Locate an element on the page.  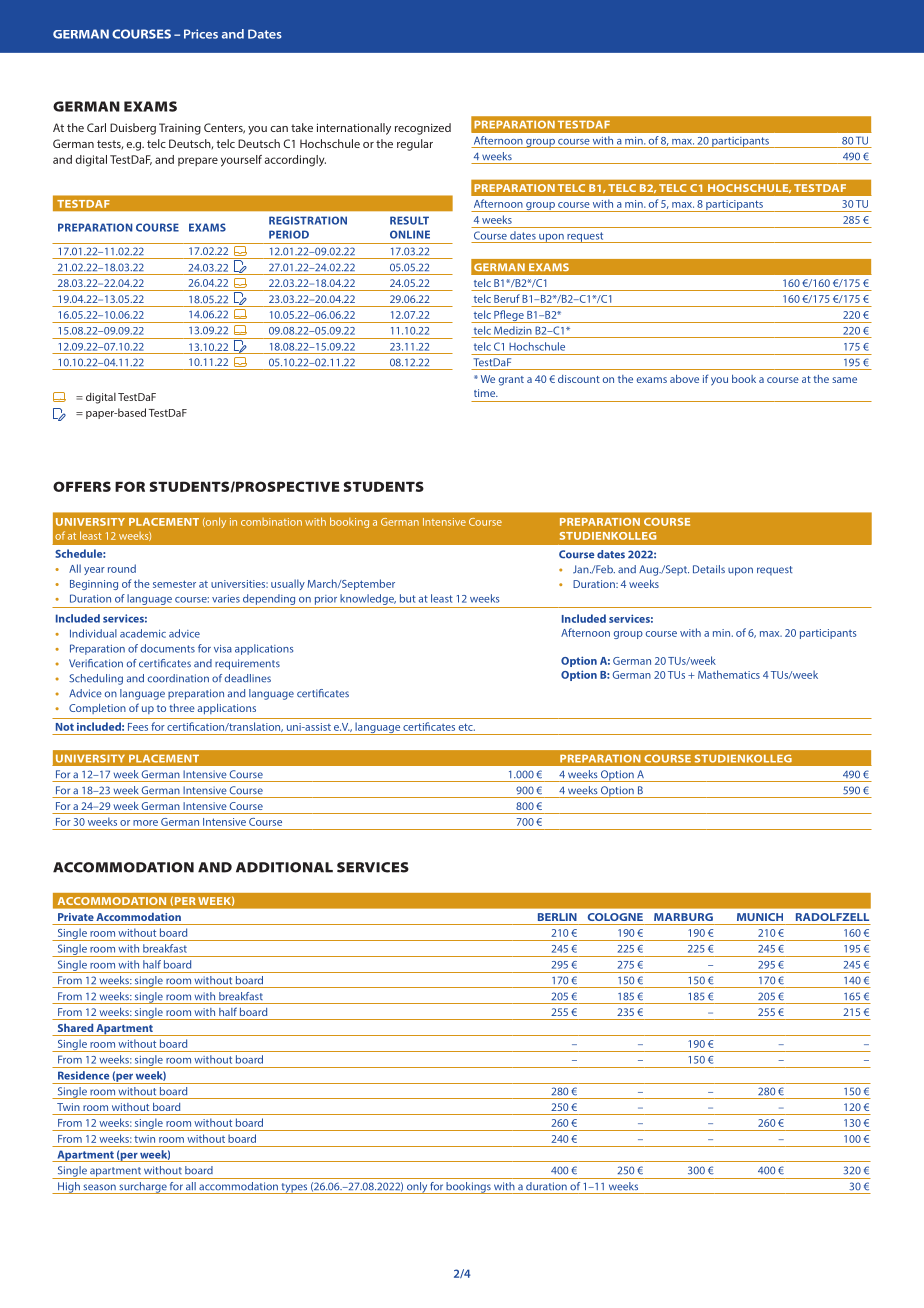
academic is located at coordinates (143, 633).
